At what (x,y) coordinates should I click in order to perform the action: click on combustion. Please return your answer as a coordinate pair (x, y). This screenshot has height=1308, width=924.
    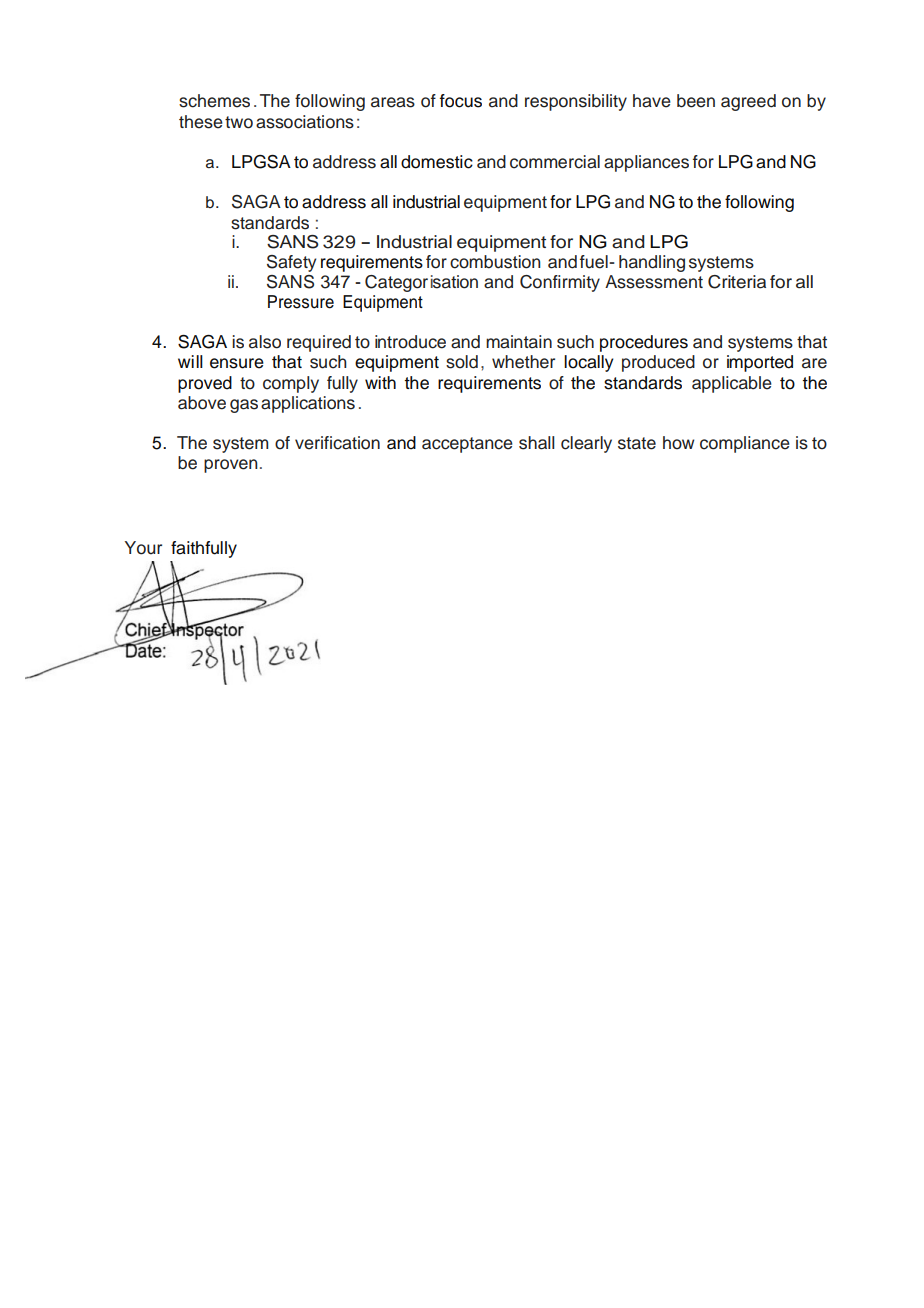
    Looking at the image, I should click on (495, 262).
